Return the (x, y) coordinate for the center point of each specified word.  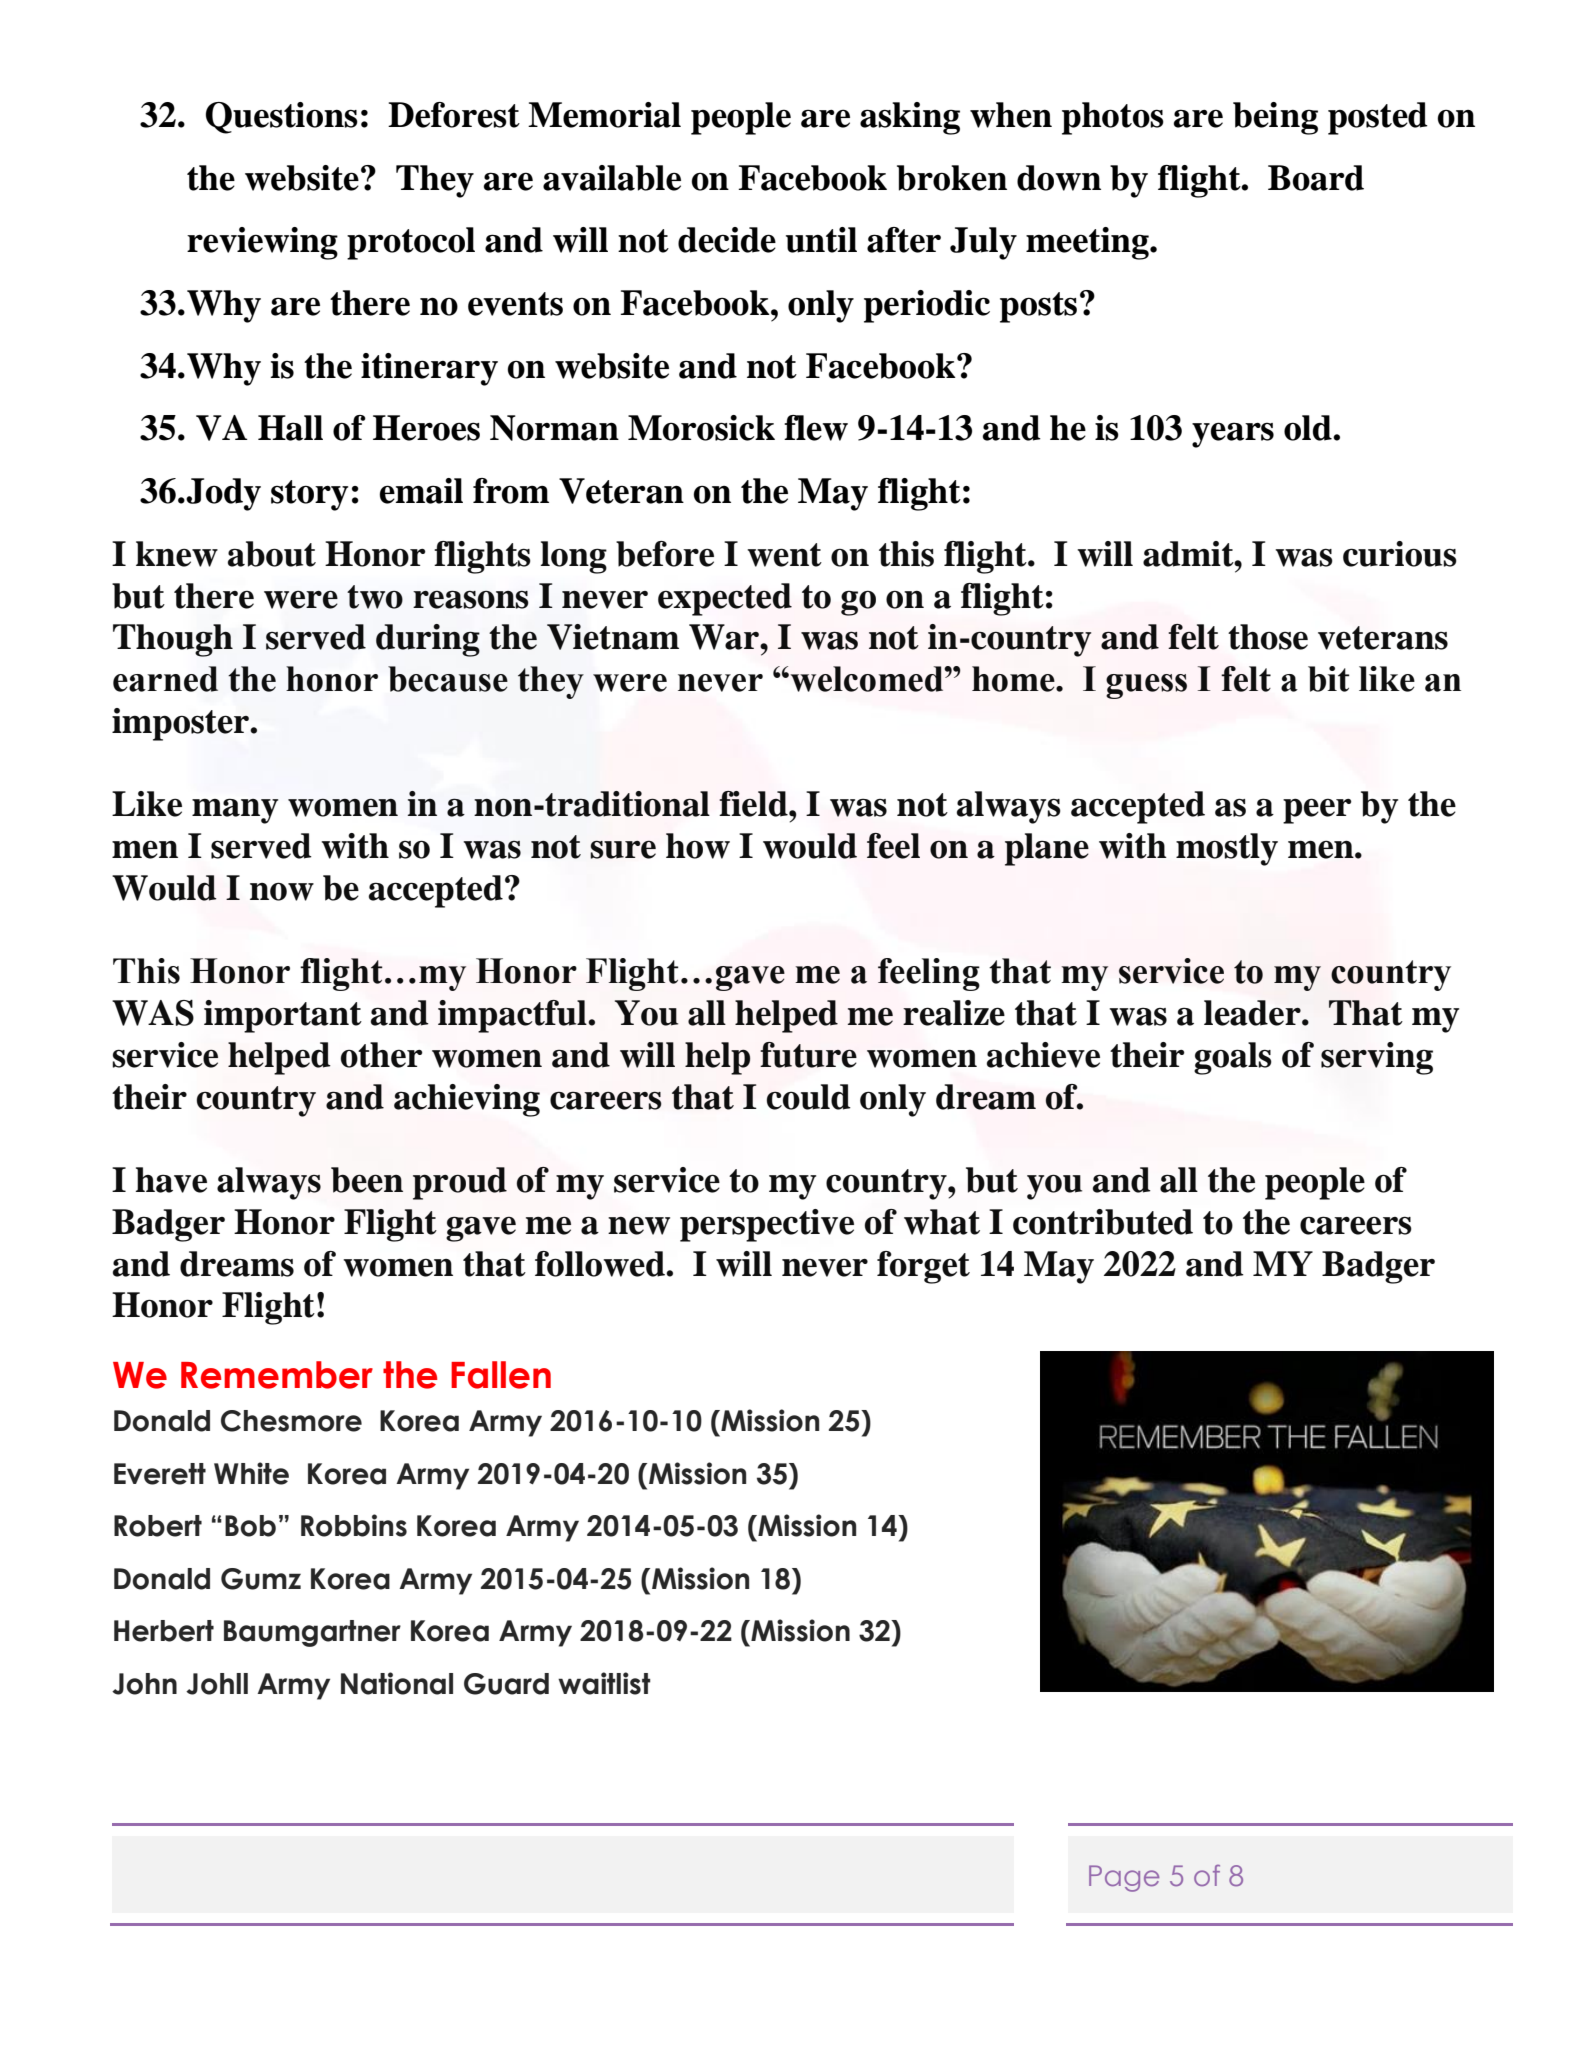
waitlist (604, 1683)
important (283, 1016)
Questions (282, 118)
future (808, 1055)
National (397, 1683)
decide (727, 240)
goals (1233, 1058)
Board (1316, 178)
